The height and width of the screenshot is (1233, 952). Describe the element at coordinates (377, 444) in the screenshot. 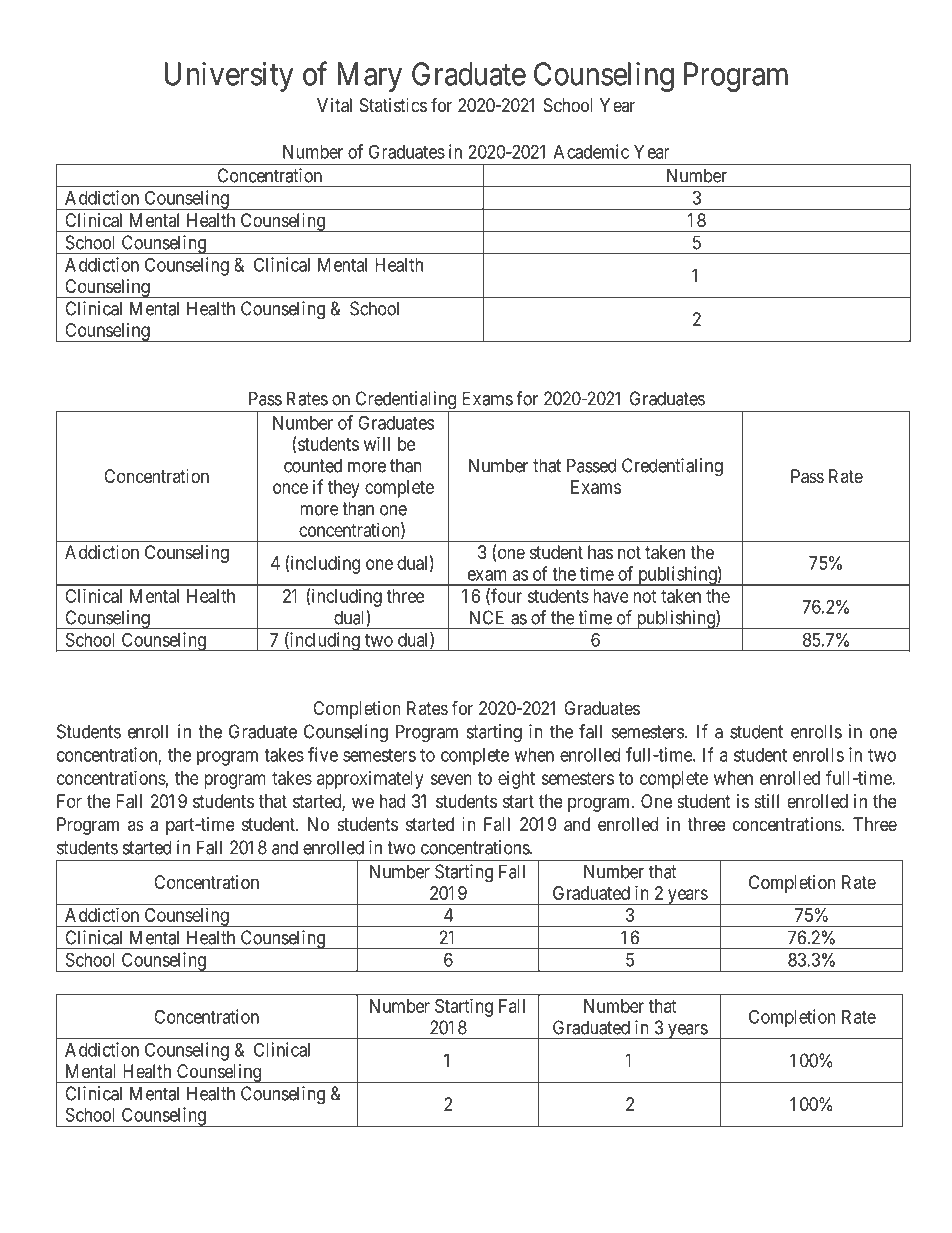

I see `will` at that location.
